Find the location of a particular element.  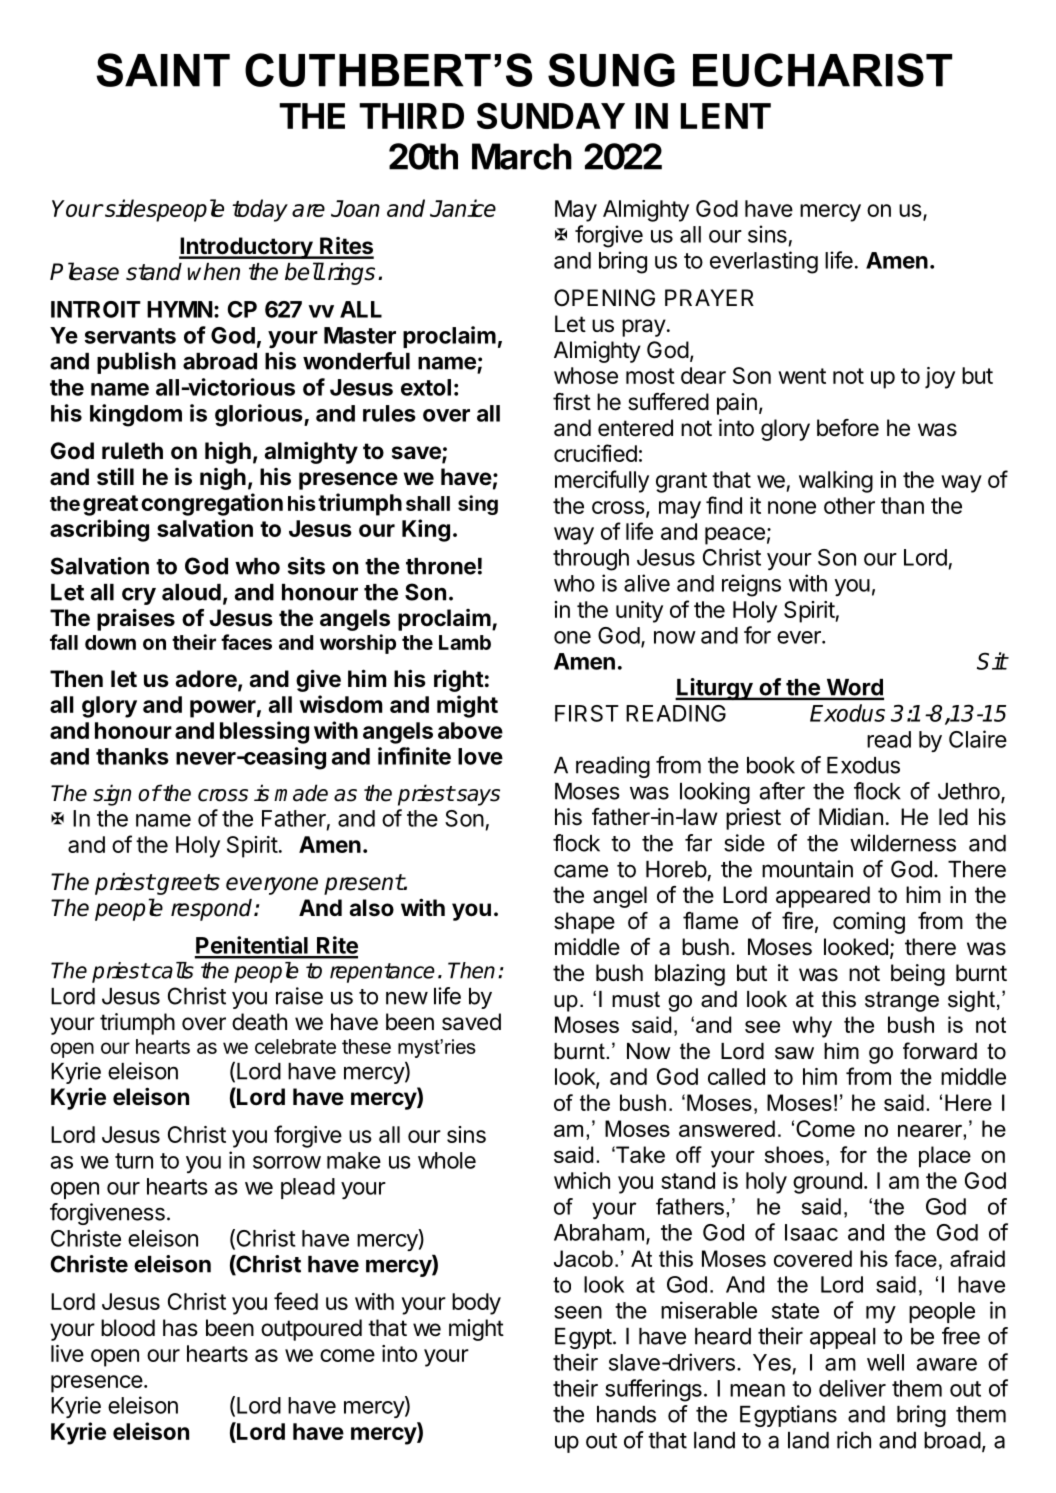

has is located at coordinates (180, 1328).
